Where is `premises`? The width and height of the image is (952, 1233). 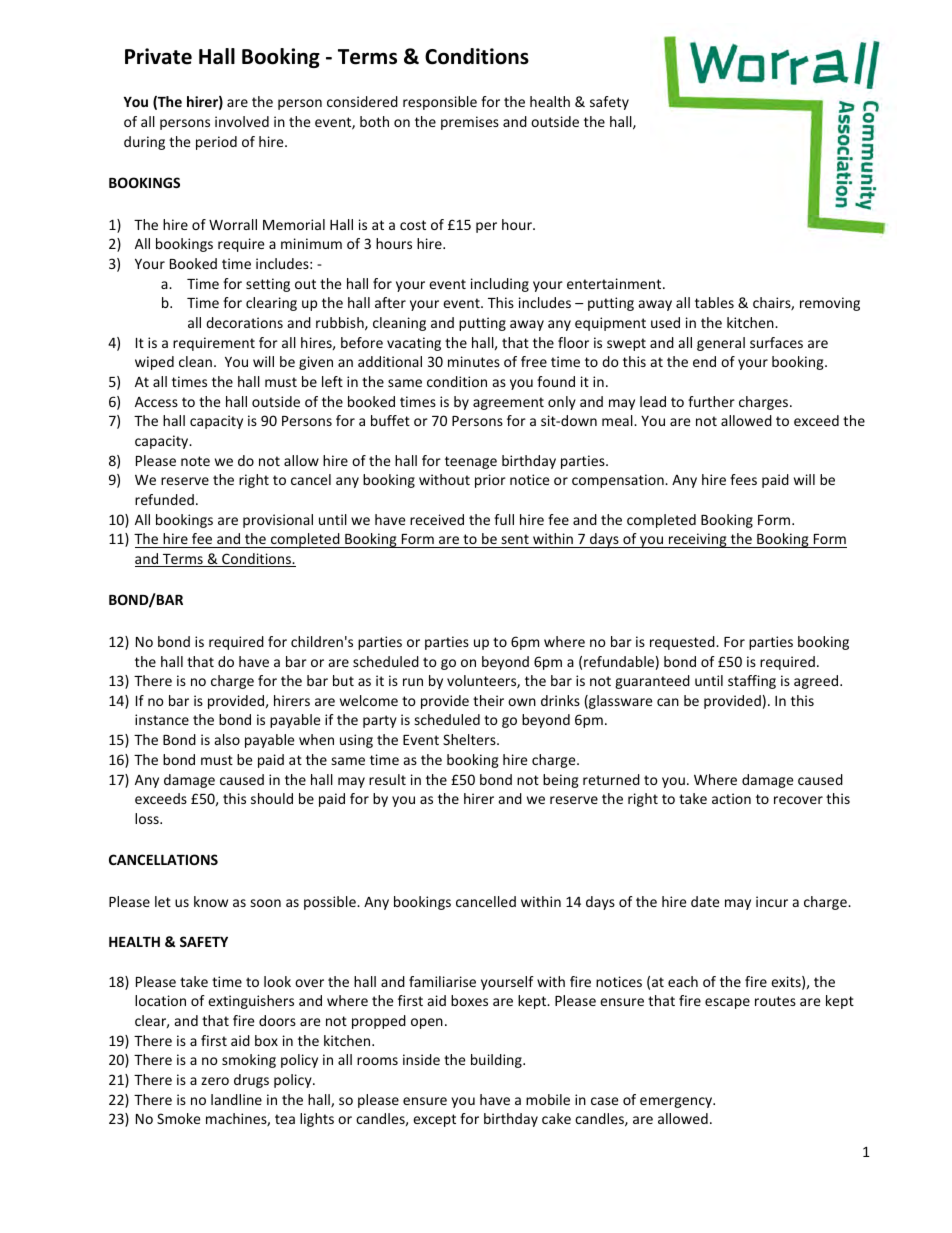
premises is located at coordinates (470, 123).
